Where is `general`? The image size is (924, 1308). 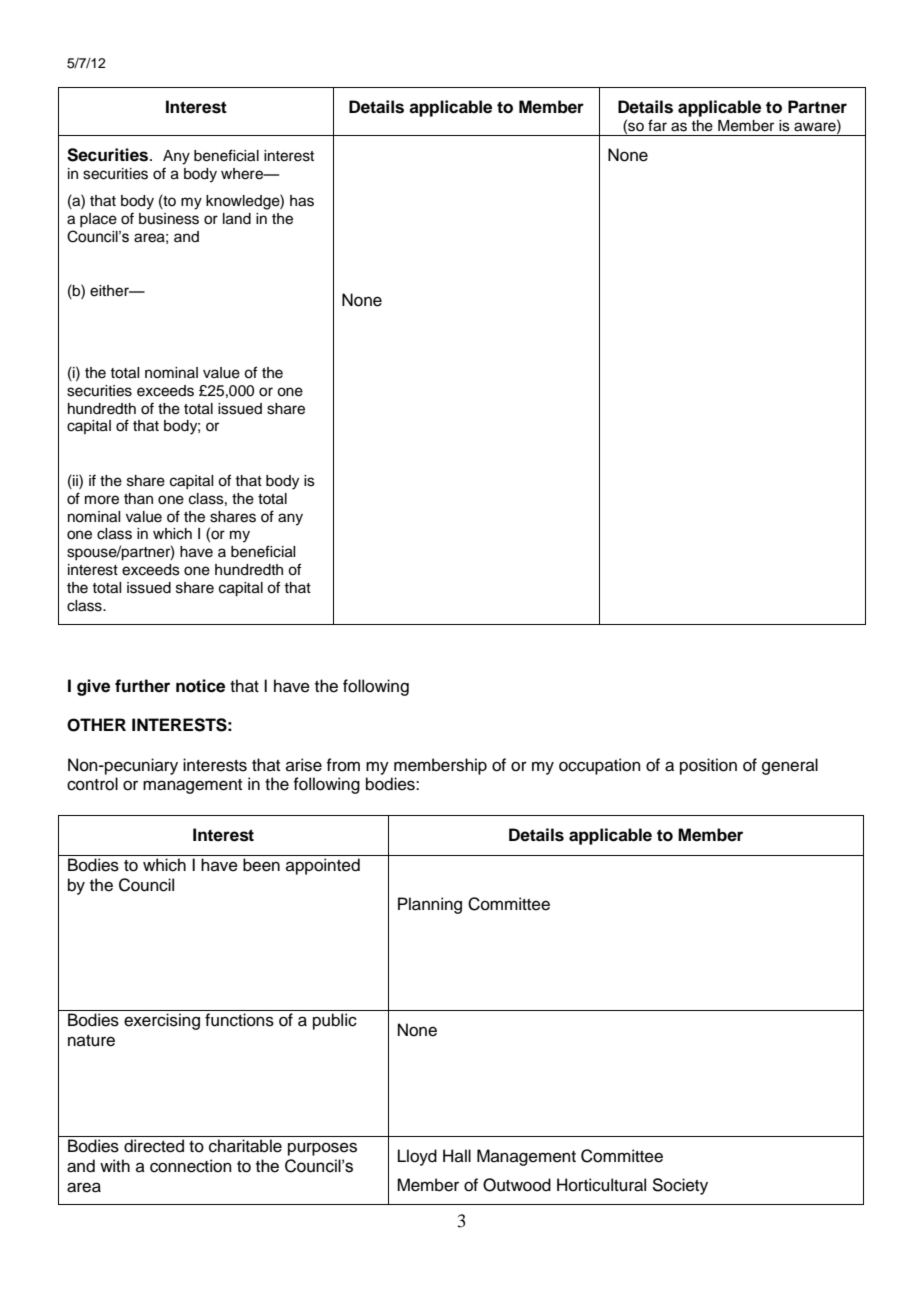
general is located at coordinates (790, 766).
